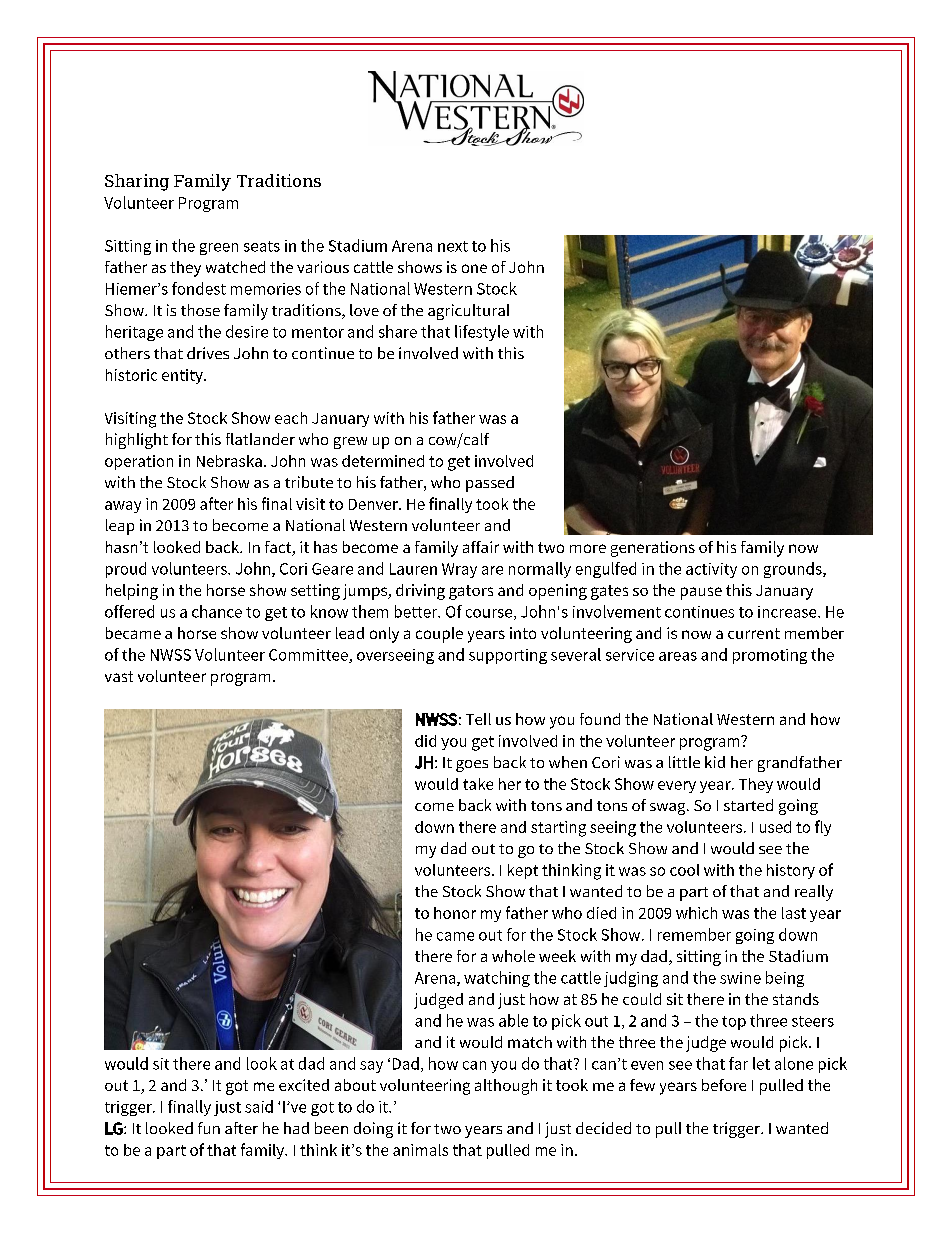 Image resolution: width=952 pixels, height=1233 pixels. I want to click on started, so click(748, 805).
